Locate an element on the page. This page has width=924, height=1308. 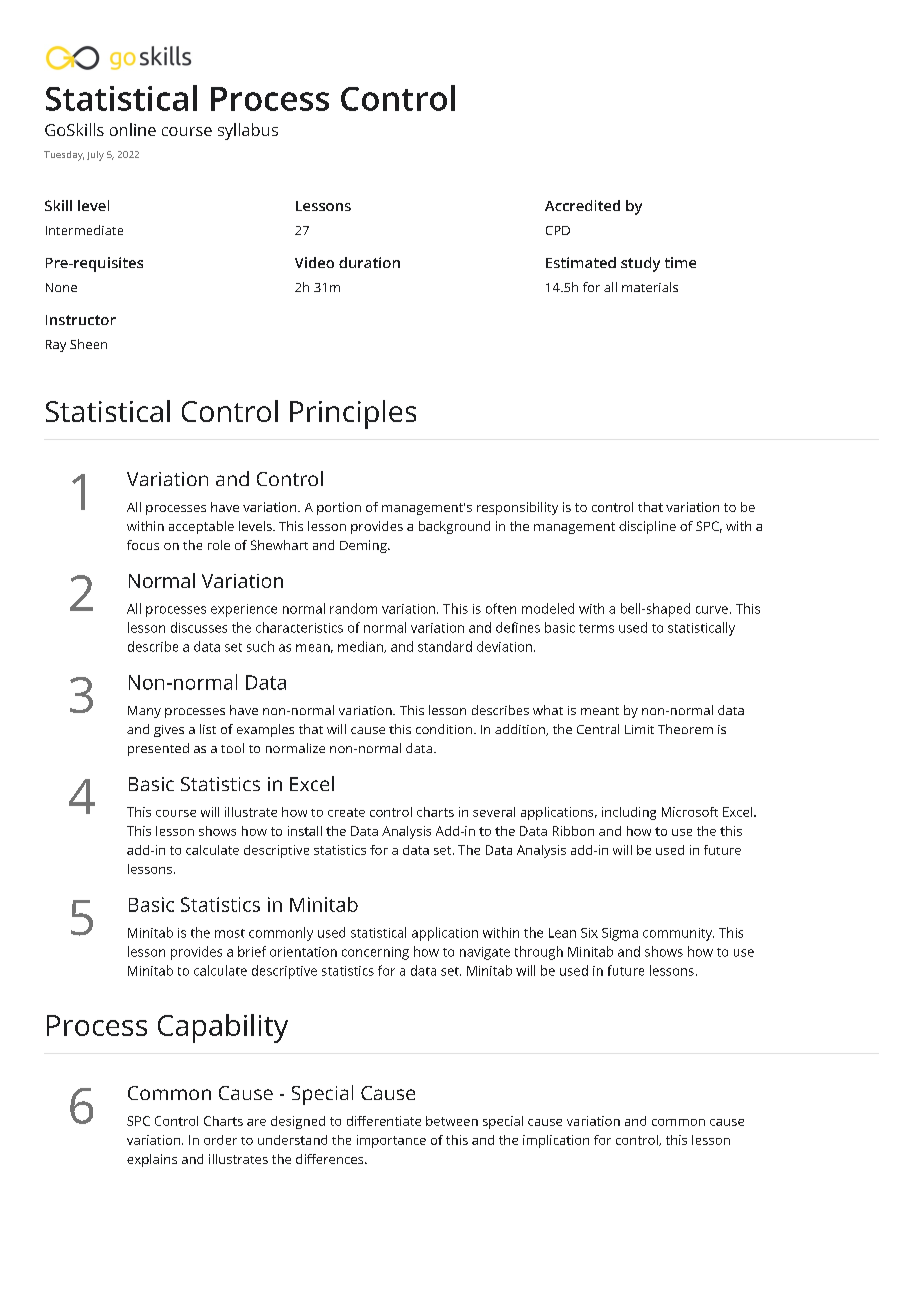
portion is located at coordinates (339, 508).
